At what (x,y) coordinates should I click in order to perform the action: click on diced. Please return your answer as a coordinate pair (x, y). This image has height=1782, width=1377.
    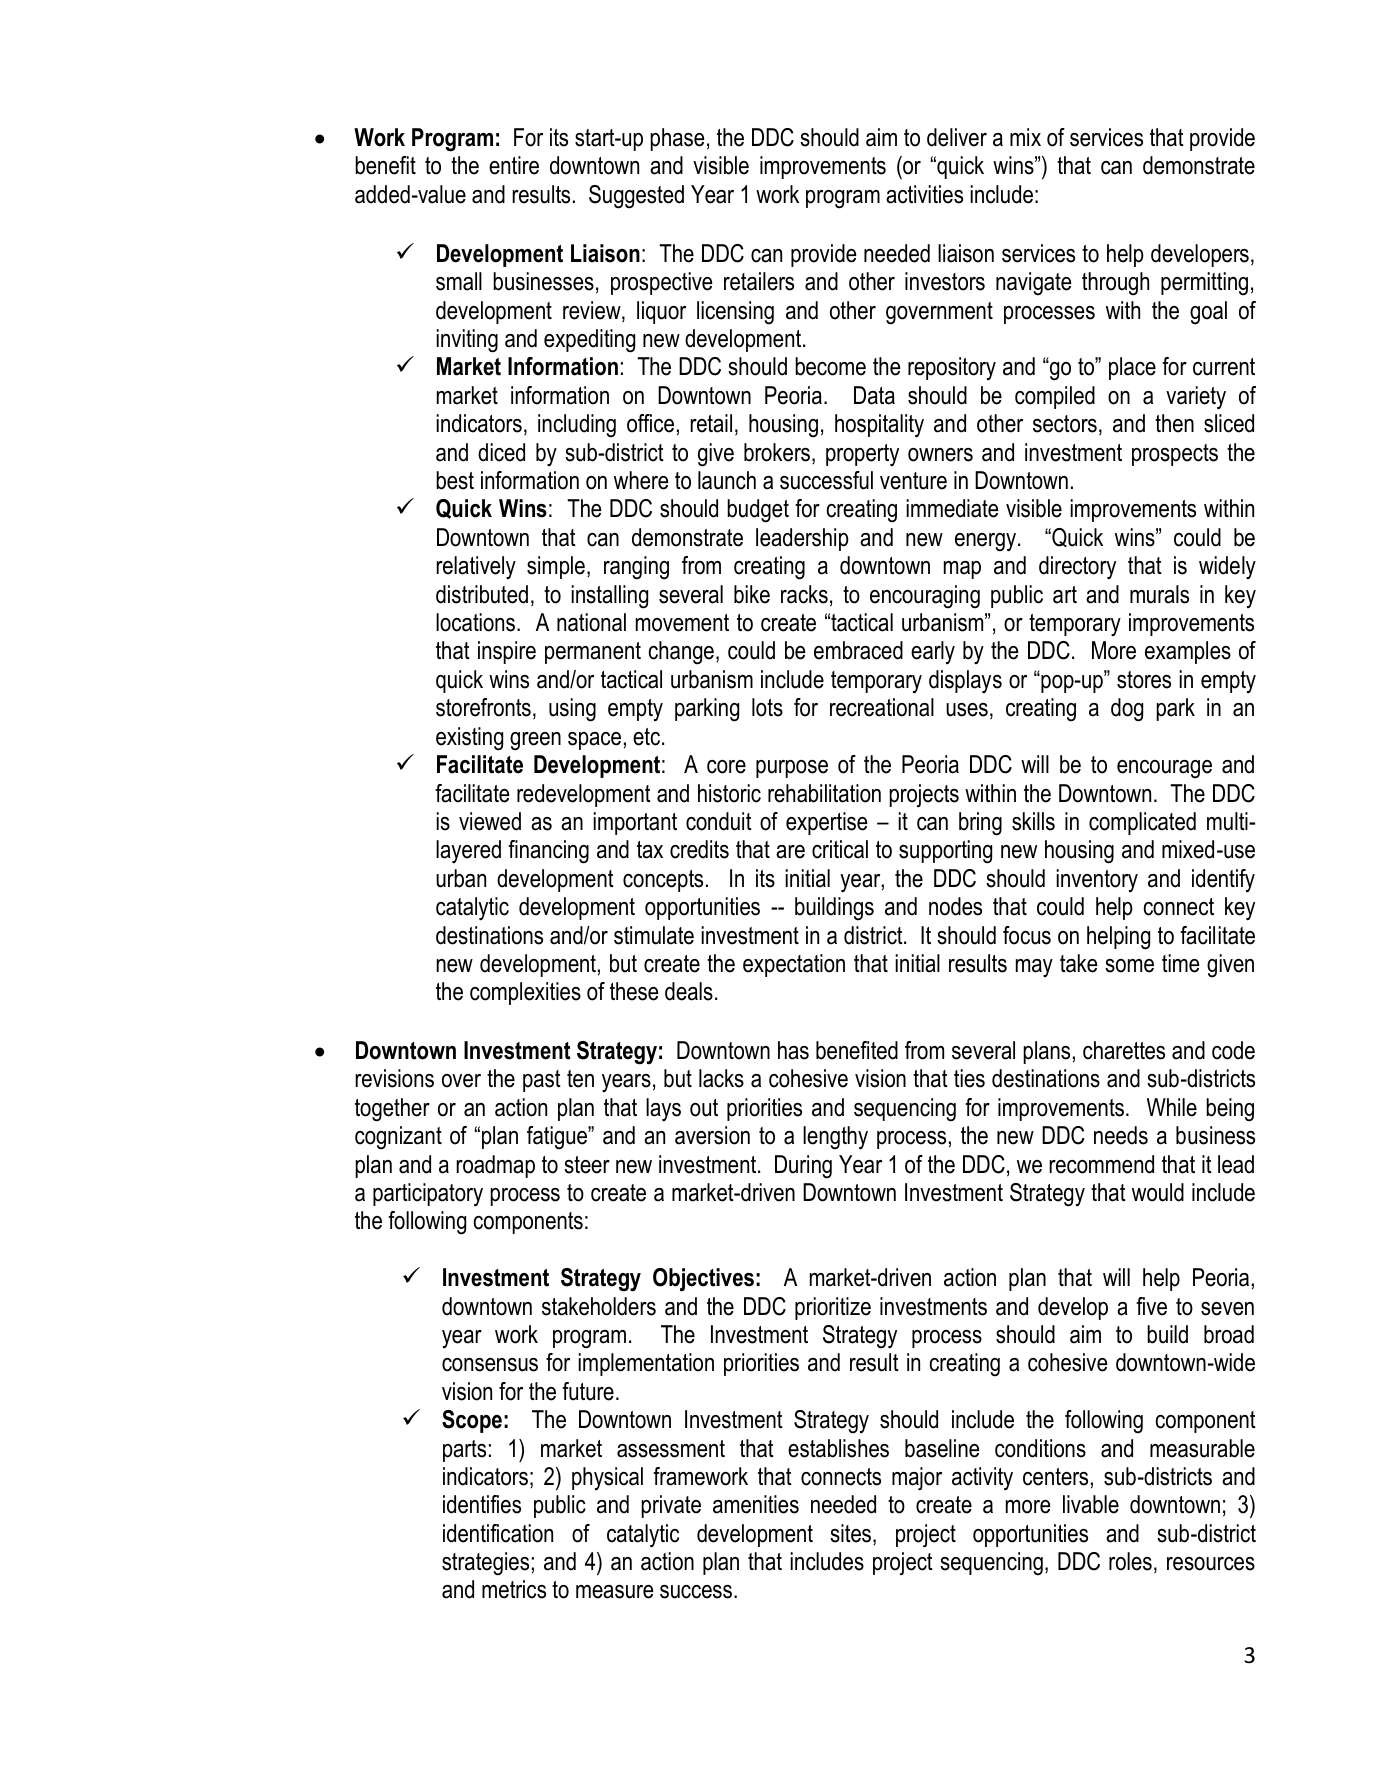
    Looking at the image, I should click on (501, 452).
